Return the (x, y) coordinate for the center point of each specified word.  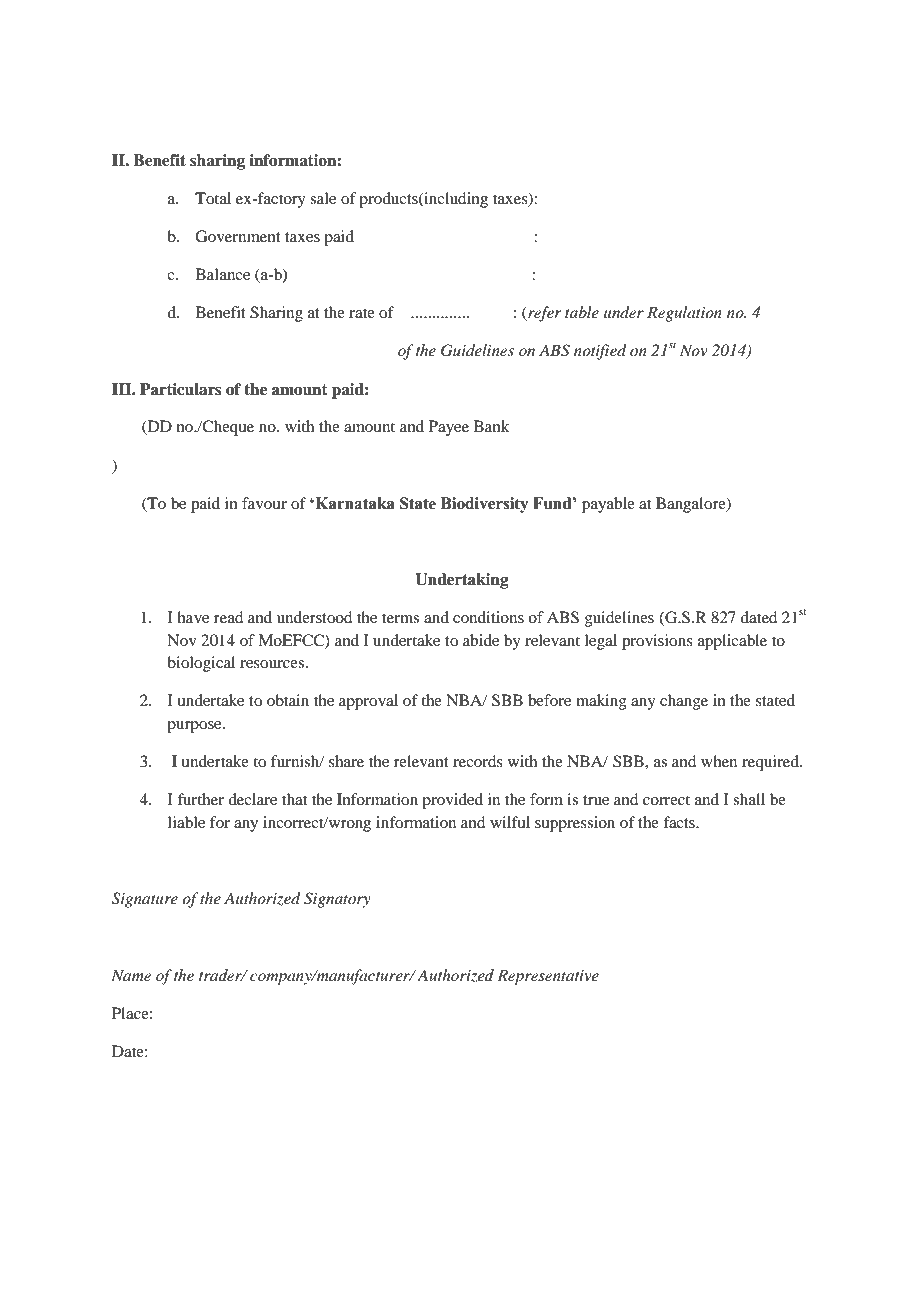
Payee (449, 428)
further (200, 799)
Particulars (181, 389)
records (478, 761)
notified (600, 352)
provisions (657, 642)
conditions (488, 617)
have (193, 617)
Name (131, 975)
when (719, 761)
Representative (548, 977)
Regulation (684, 314)
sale (323, 198)
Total (213, 198)
